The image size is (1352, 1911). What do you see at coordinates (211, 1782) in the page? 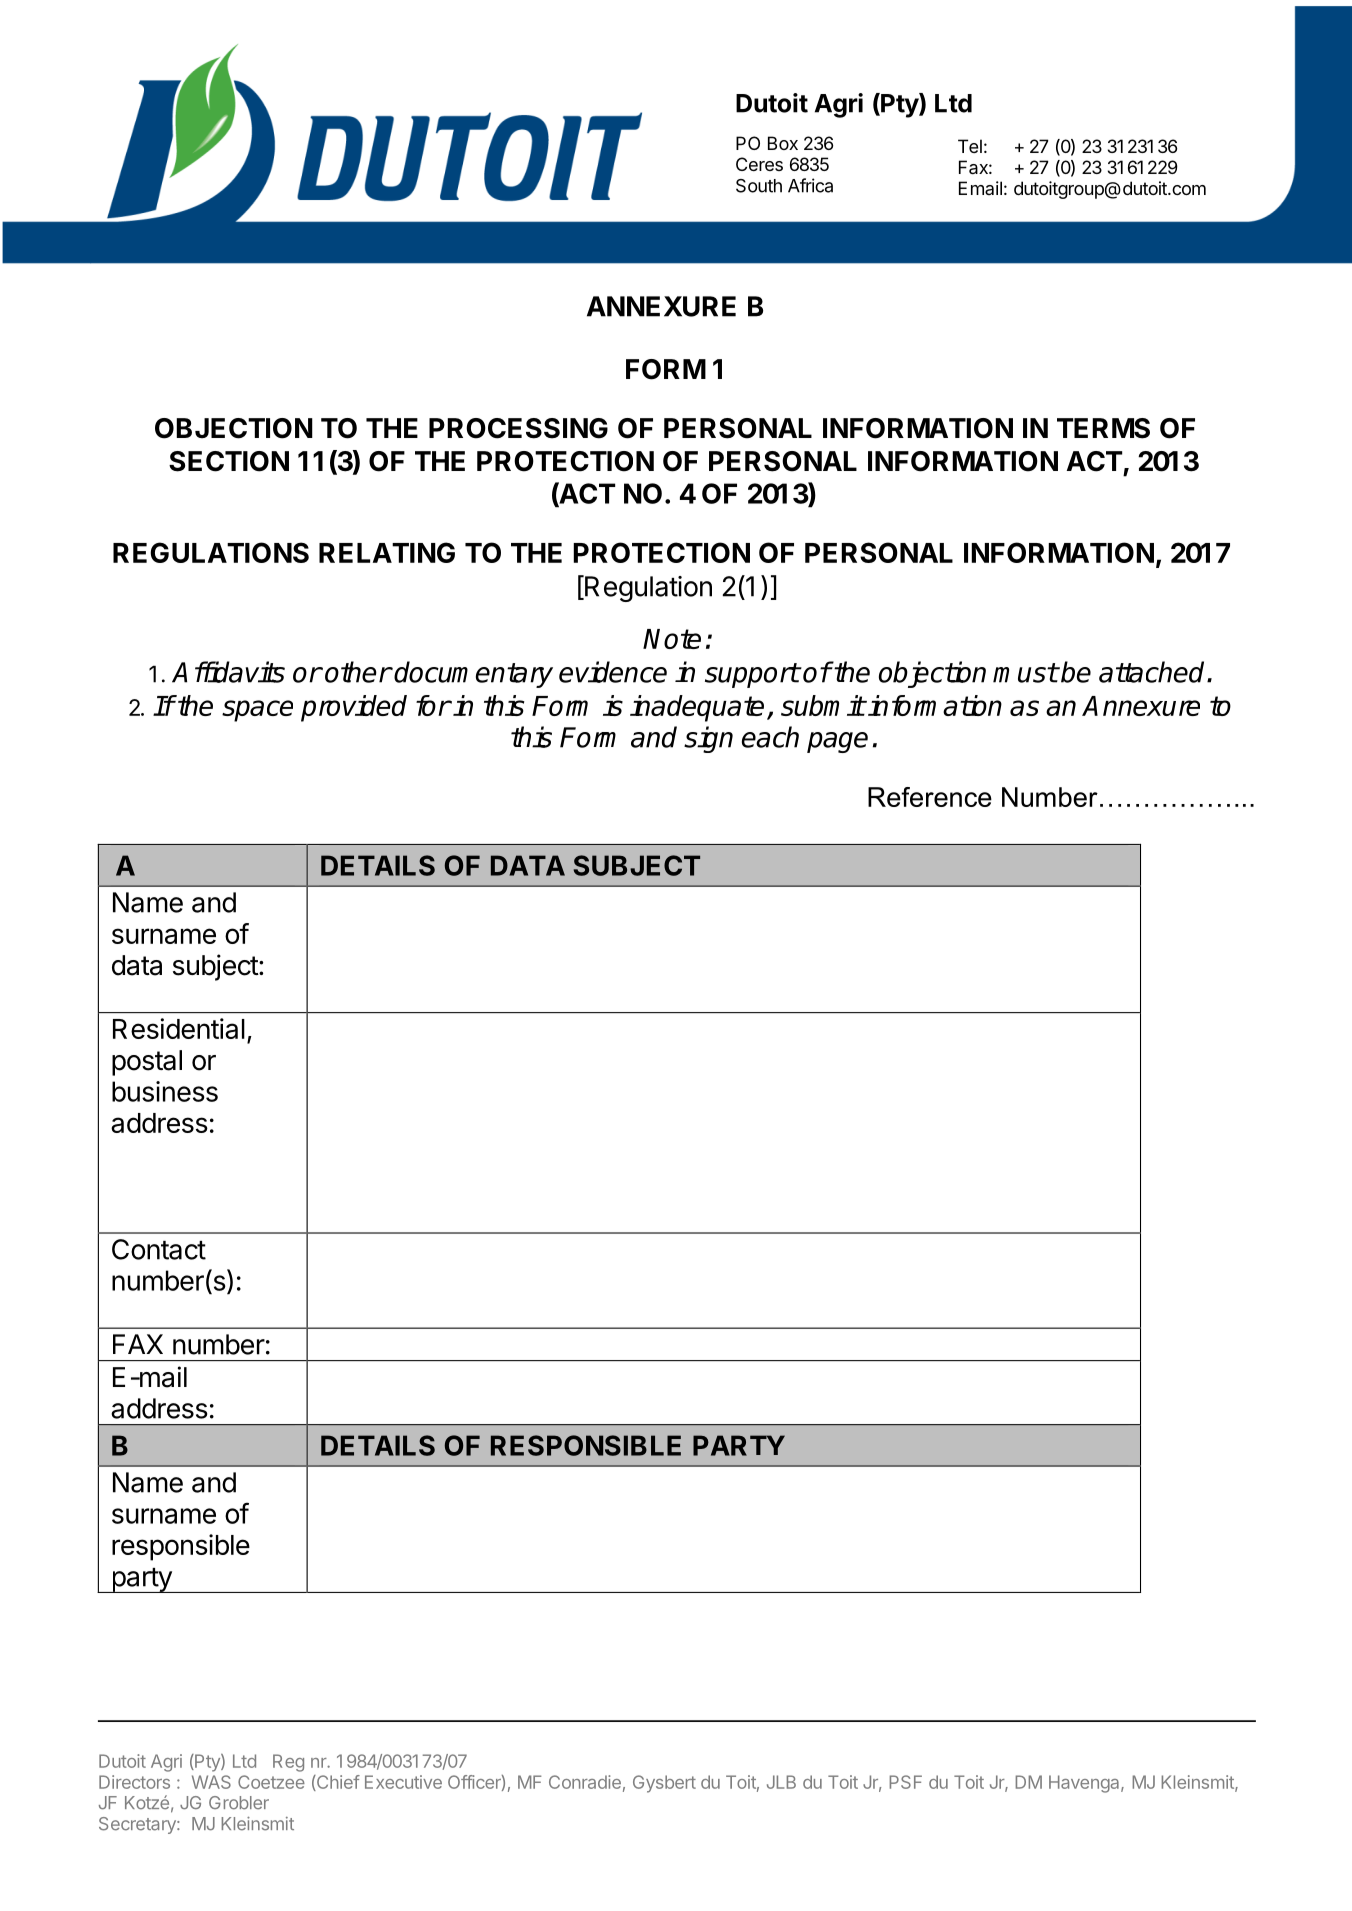
I see `WAS` at bounding box center [211, 1782].
